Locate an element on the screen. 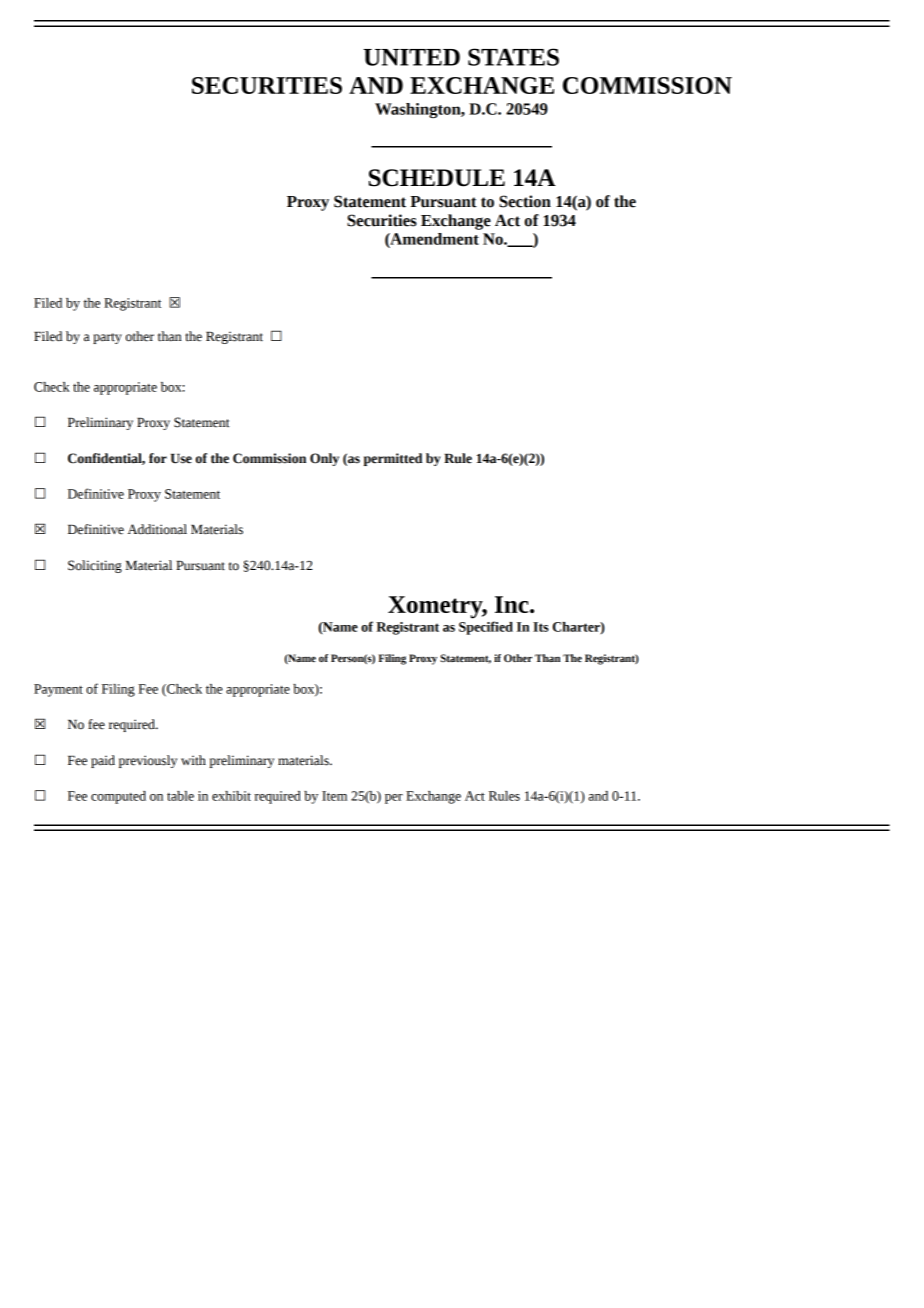  Section is located at coordinates (525, 201).
